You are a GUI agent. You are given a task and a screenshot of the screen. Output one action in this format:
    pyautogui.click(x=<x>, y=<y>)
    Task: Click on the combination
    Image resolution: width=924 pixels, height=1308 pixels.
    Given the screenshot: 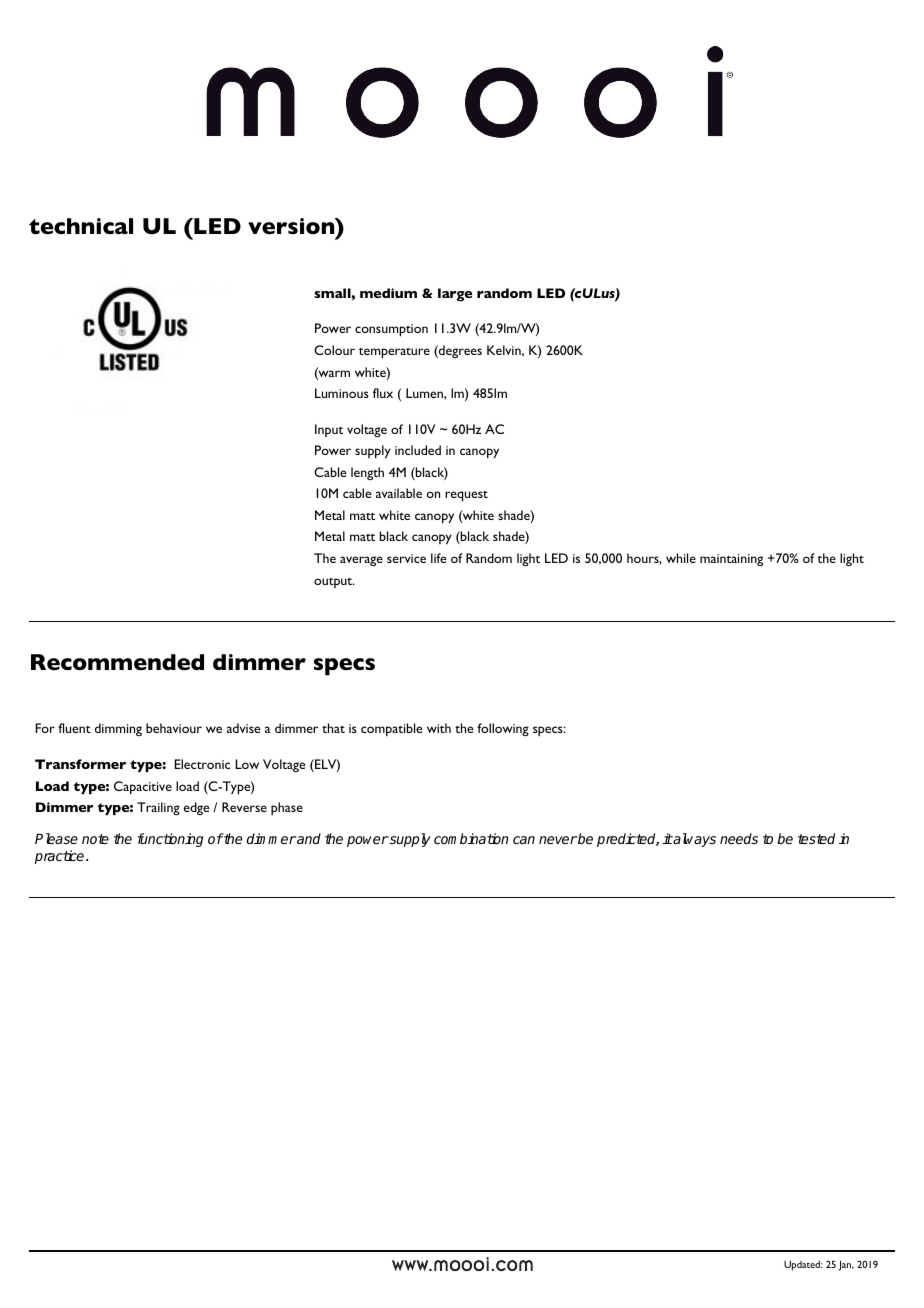 What is the action you would take?
    pyautogui.click(x=471, y=838)
